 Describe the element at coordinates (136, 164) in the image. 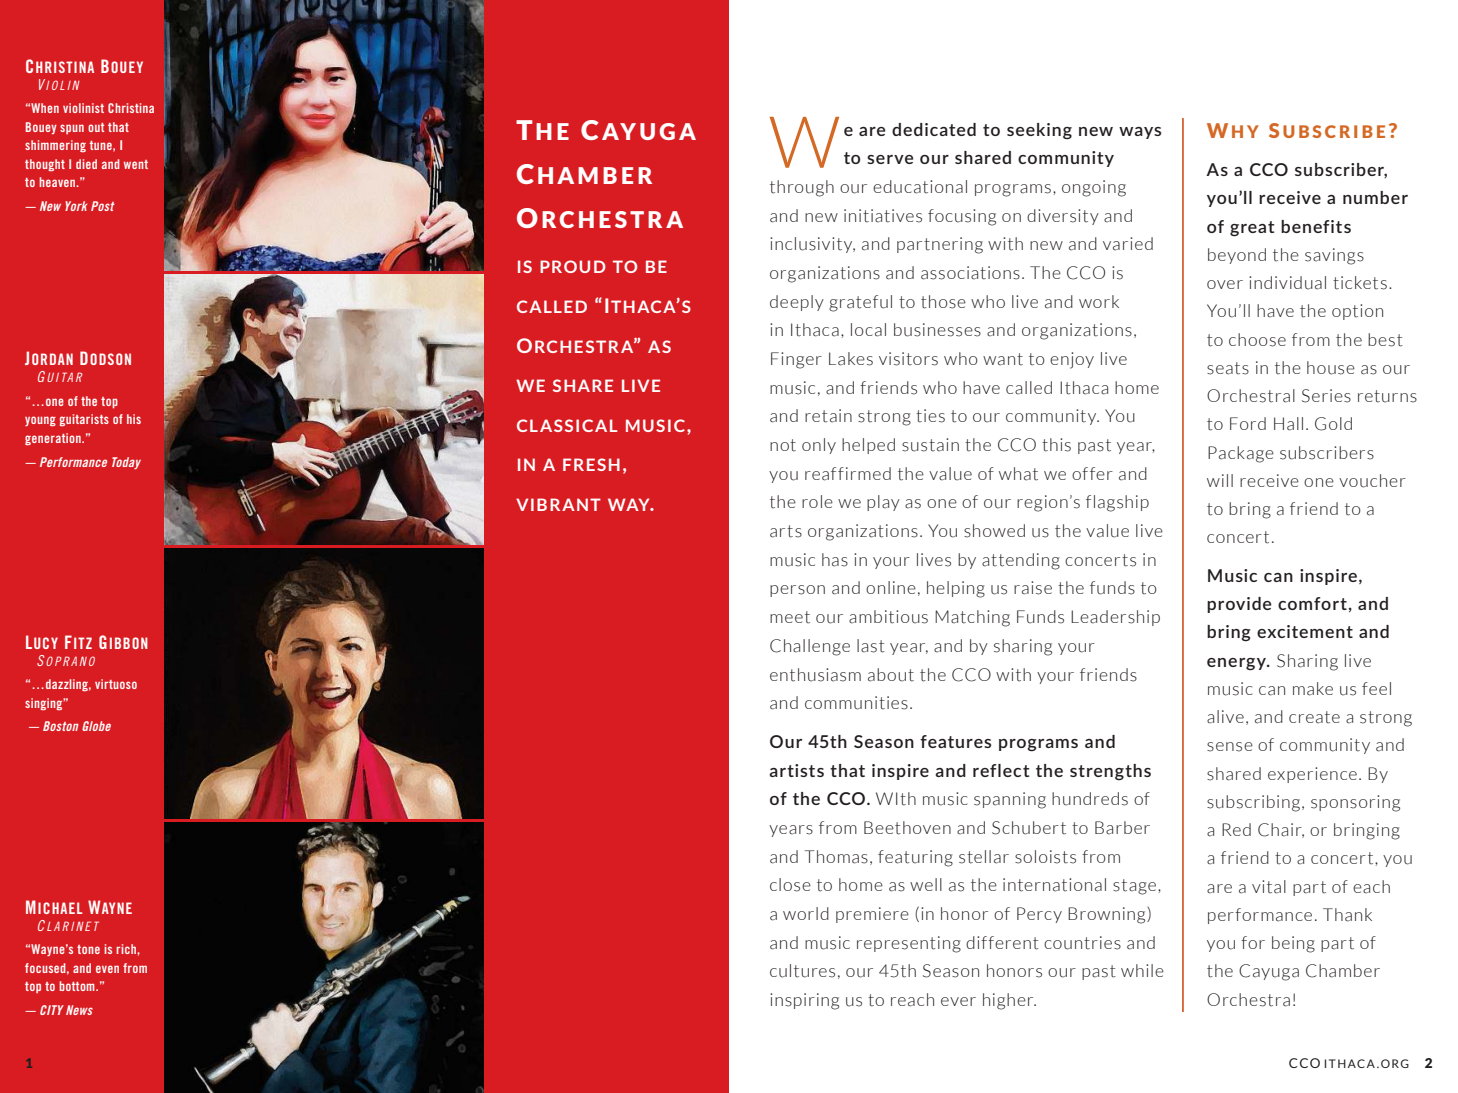

I see `went` at that location.
